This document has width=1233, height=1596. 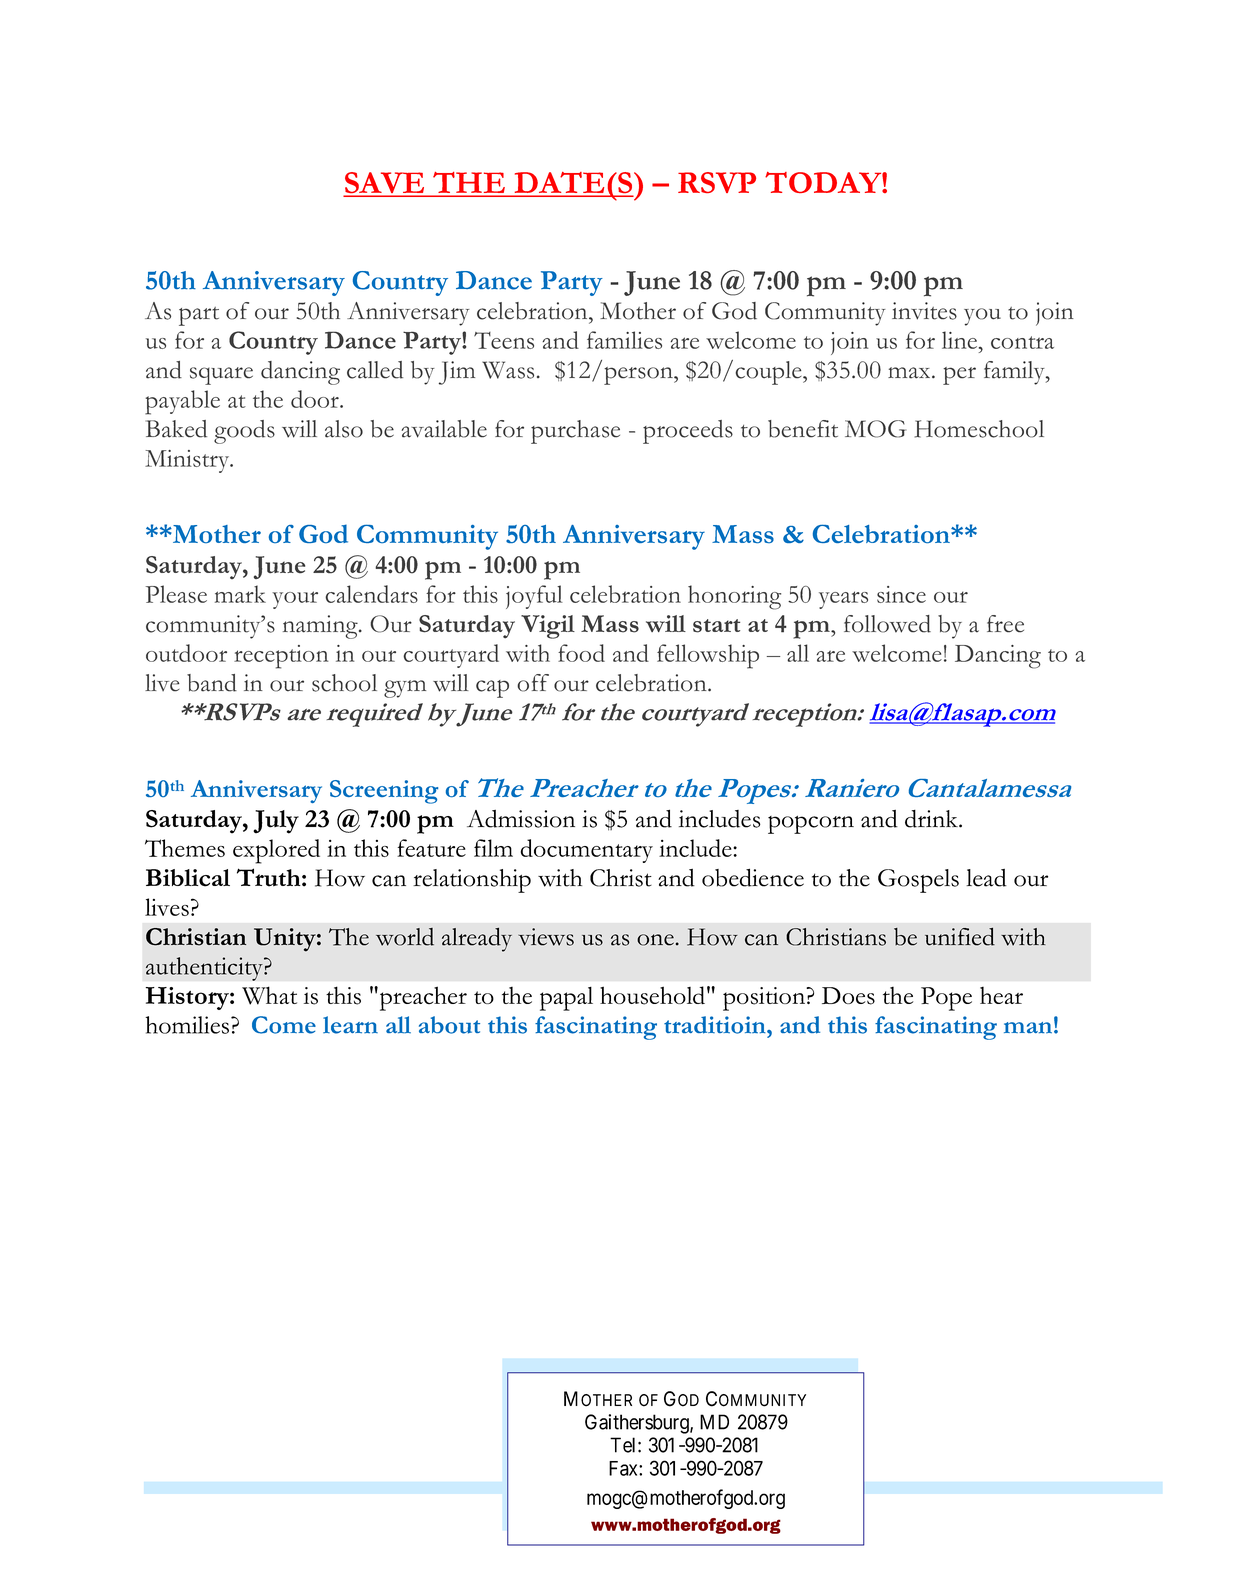 I want to click on invites, so click(x=924, y=311).
